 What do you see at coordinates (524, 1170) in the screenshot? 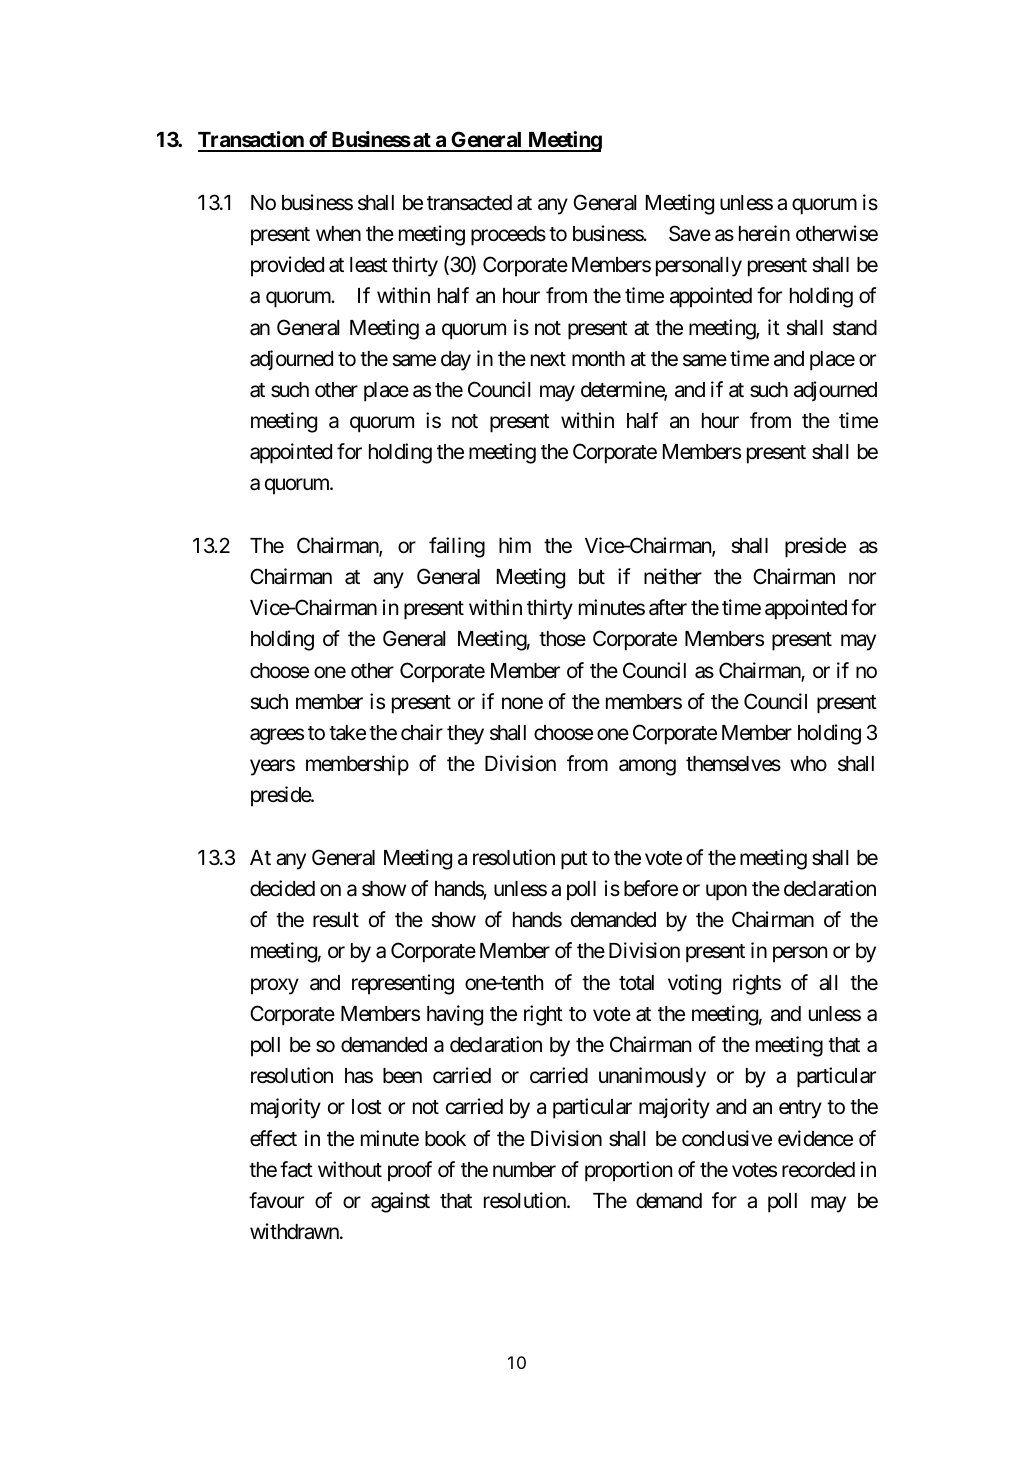
I see `number` at bounding box center [524, 1170].
